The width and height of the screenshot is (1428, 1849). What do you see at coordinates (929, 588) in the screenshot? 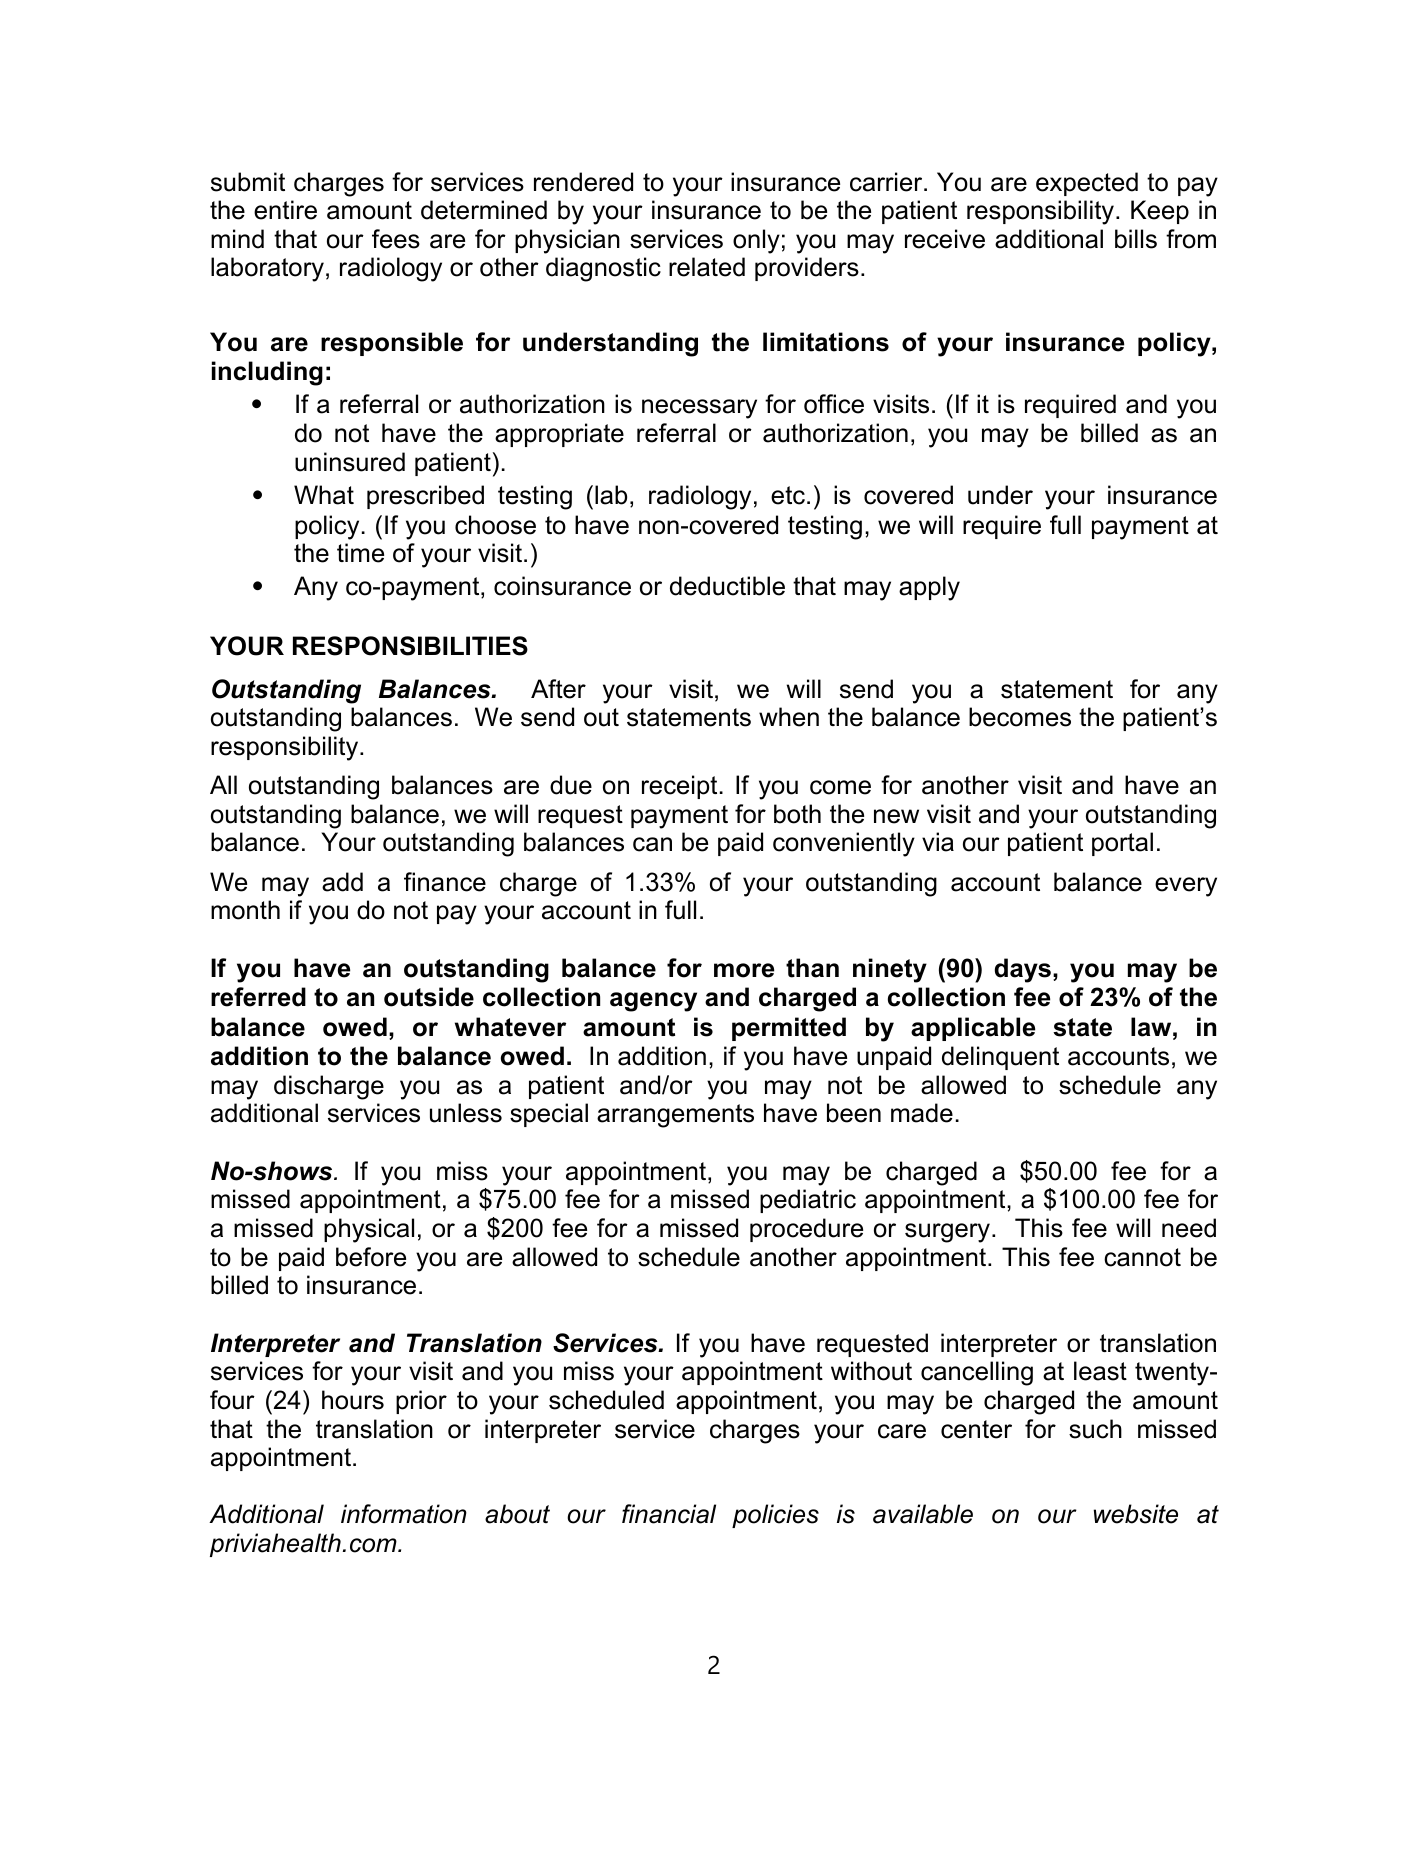
I see `apply` at bounding box center [929, 588].
